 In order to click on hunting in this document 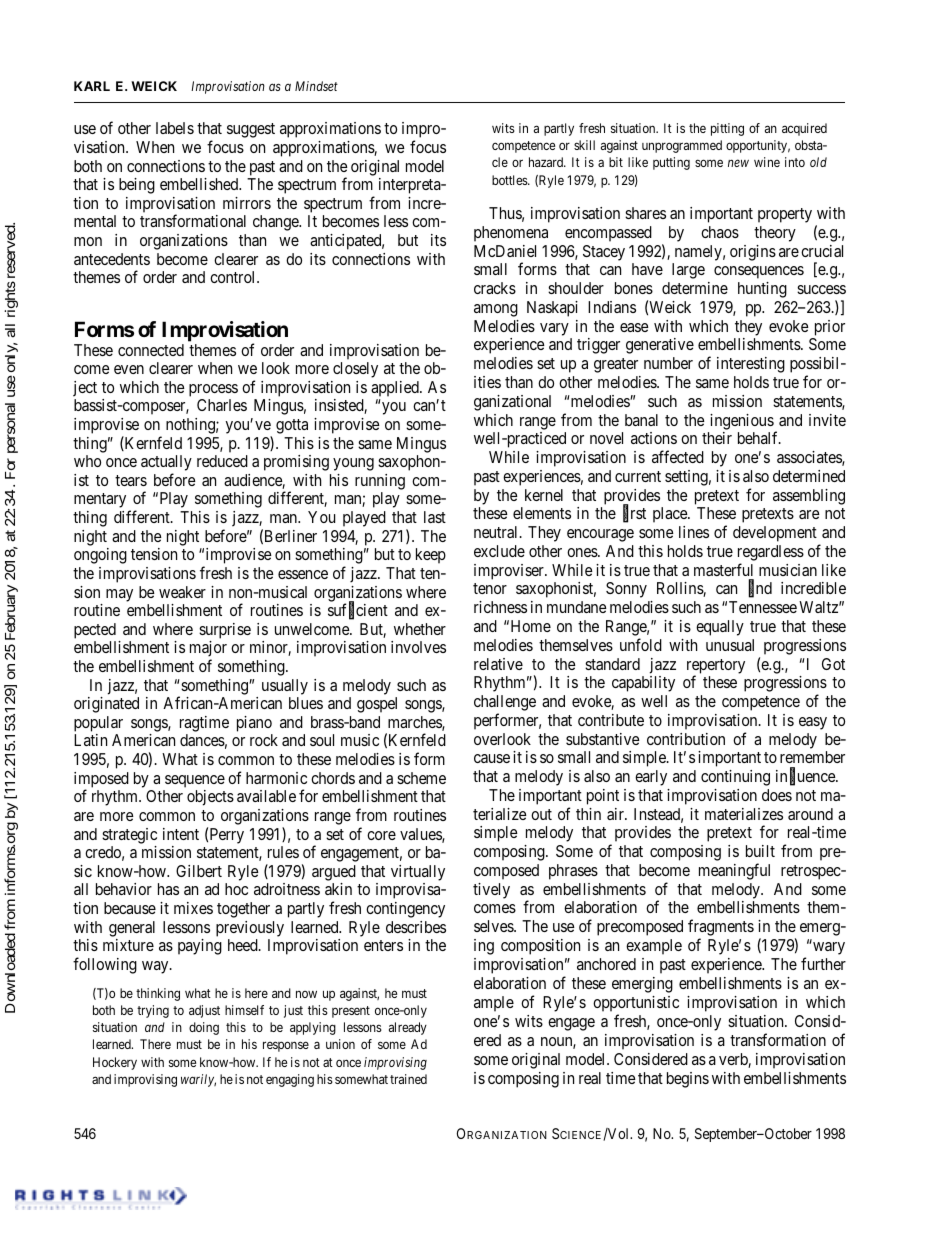, I will do `click(762, 290)`.
